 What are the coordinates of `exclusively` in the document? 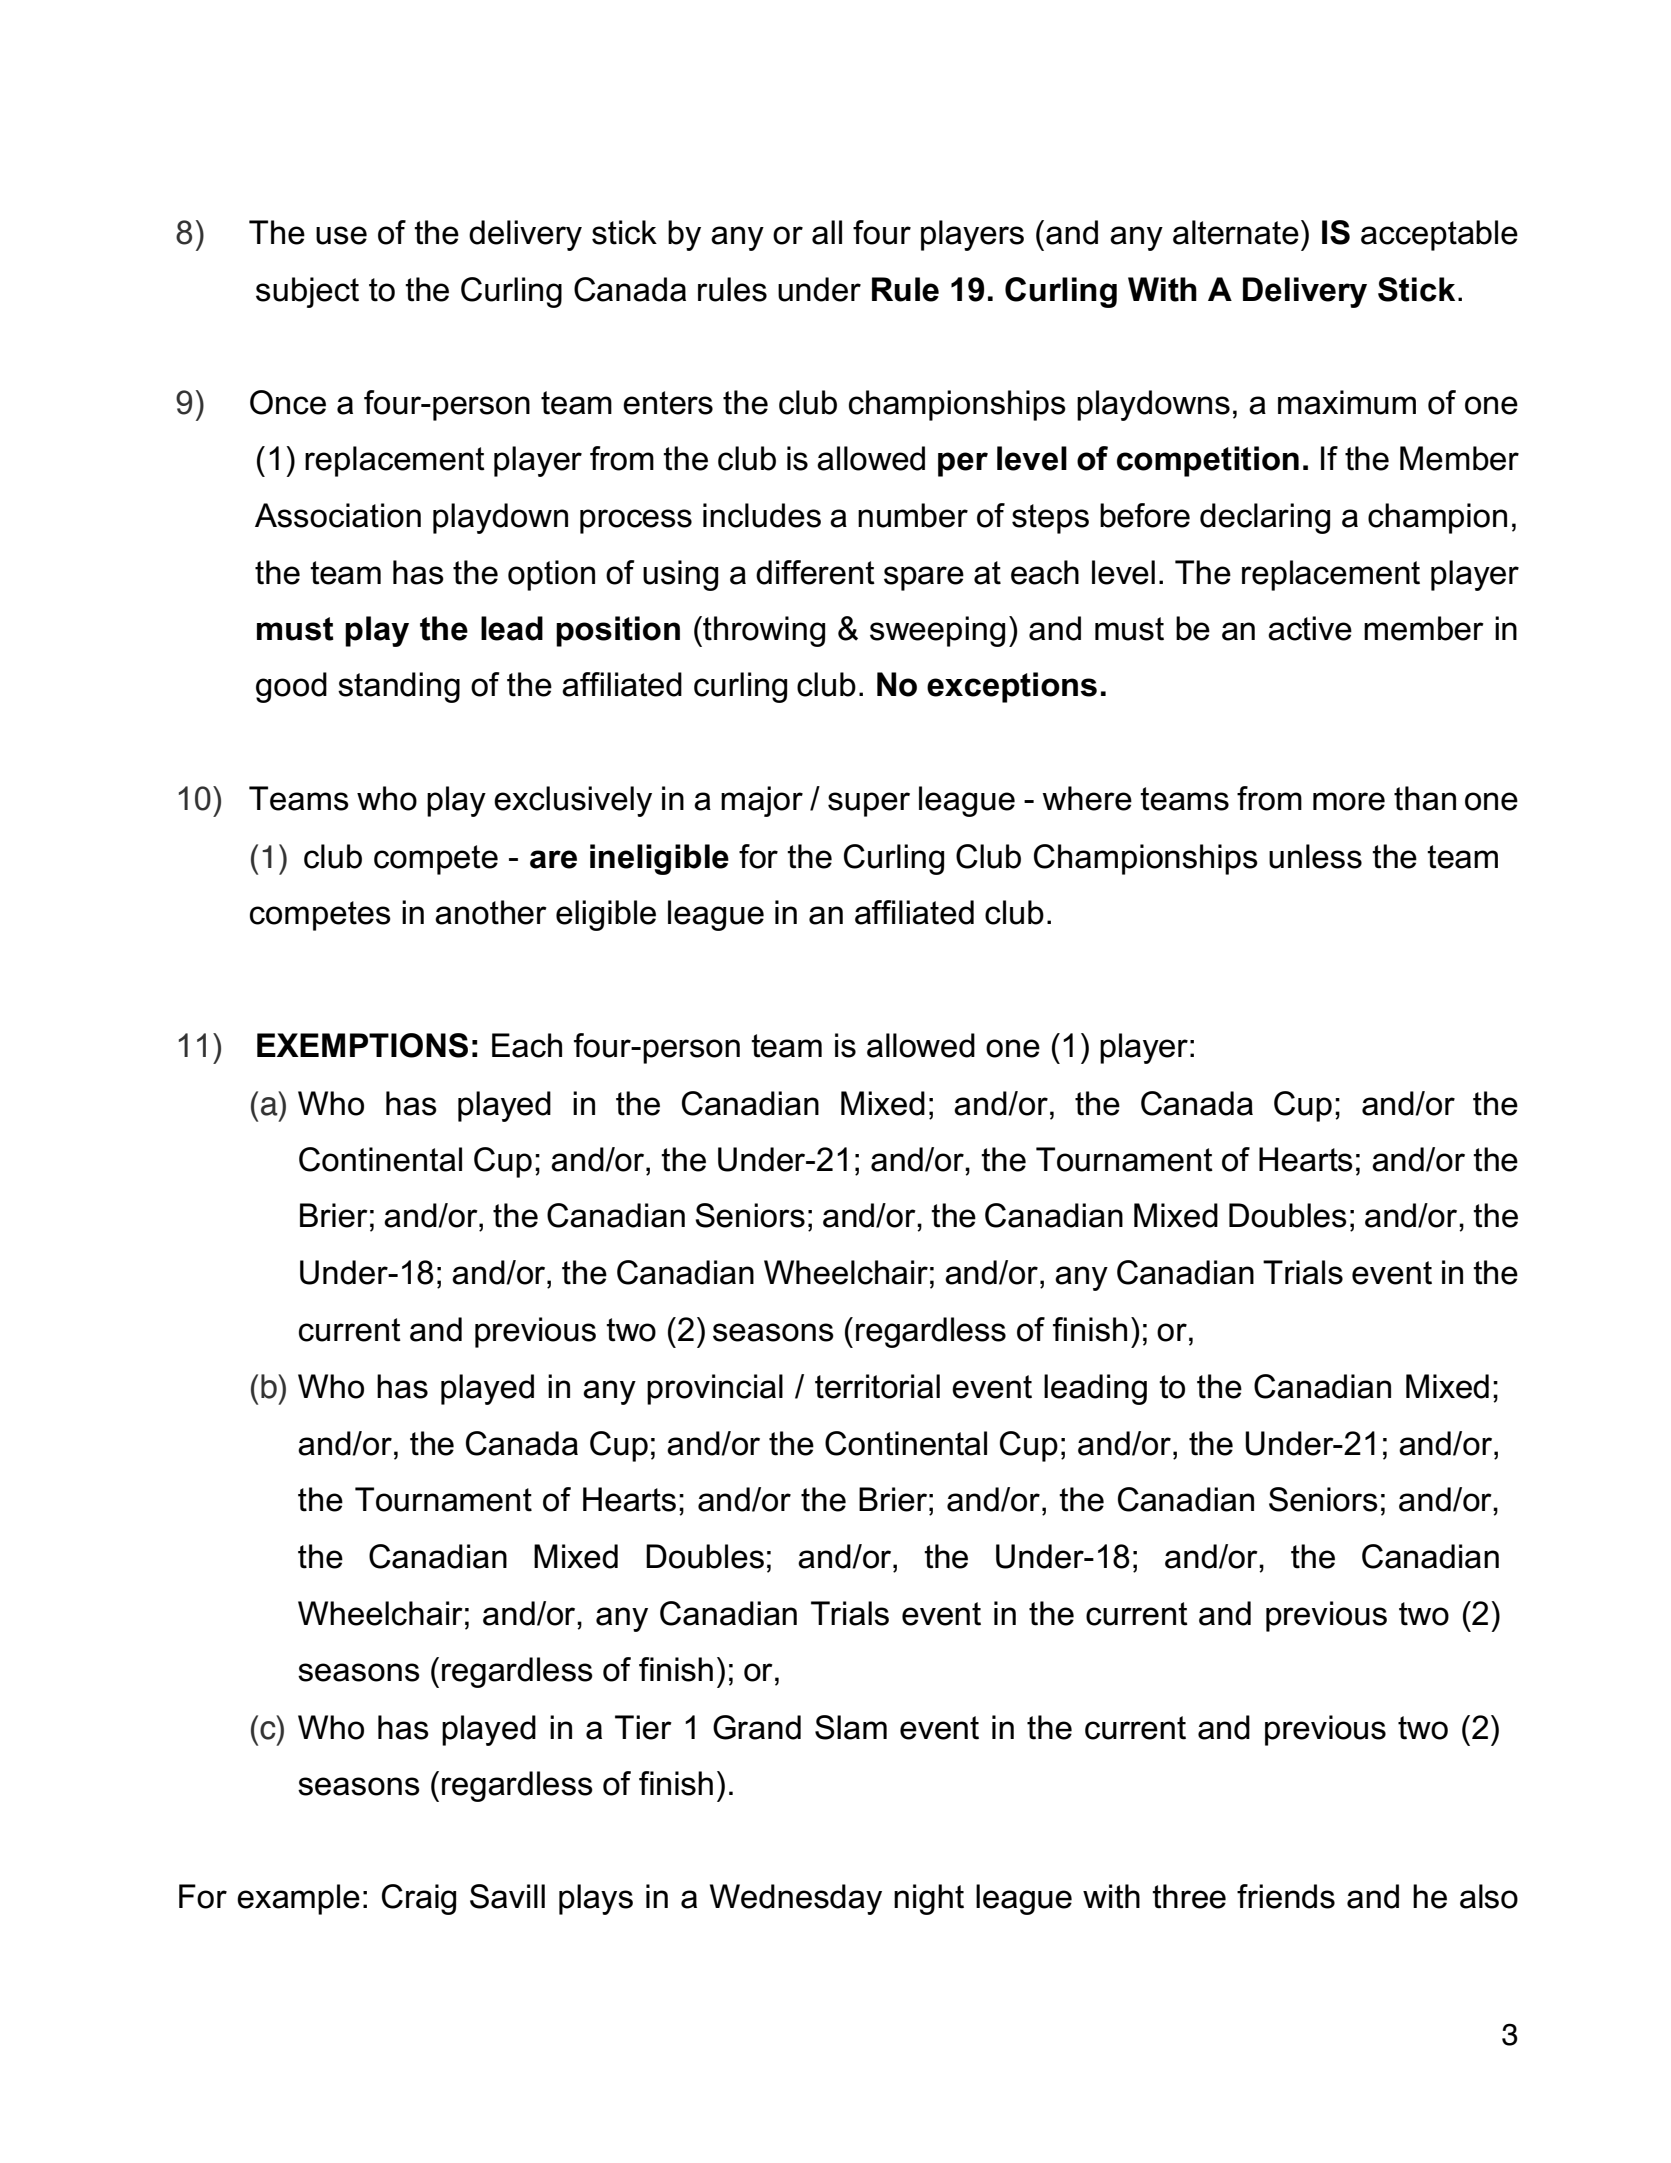 It's located at (573, 801).
